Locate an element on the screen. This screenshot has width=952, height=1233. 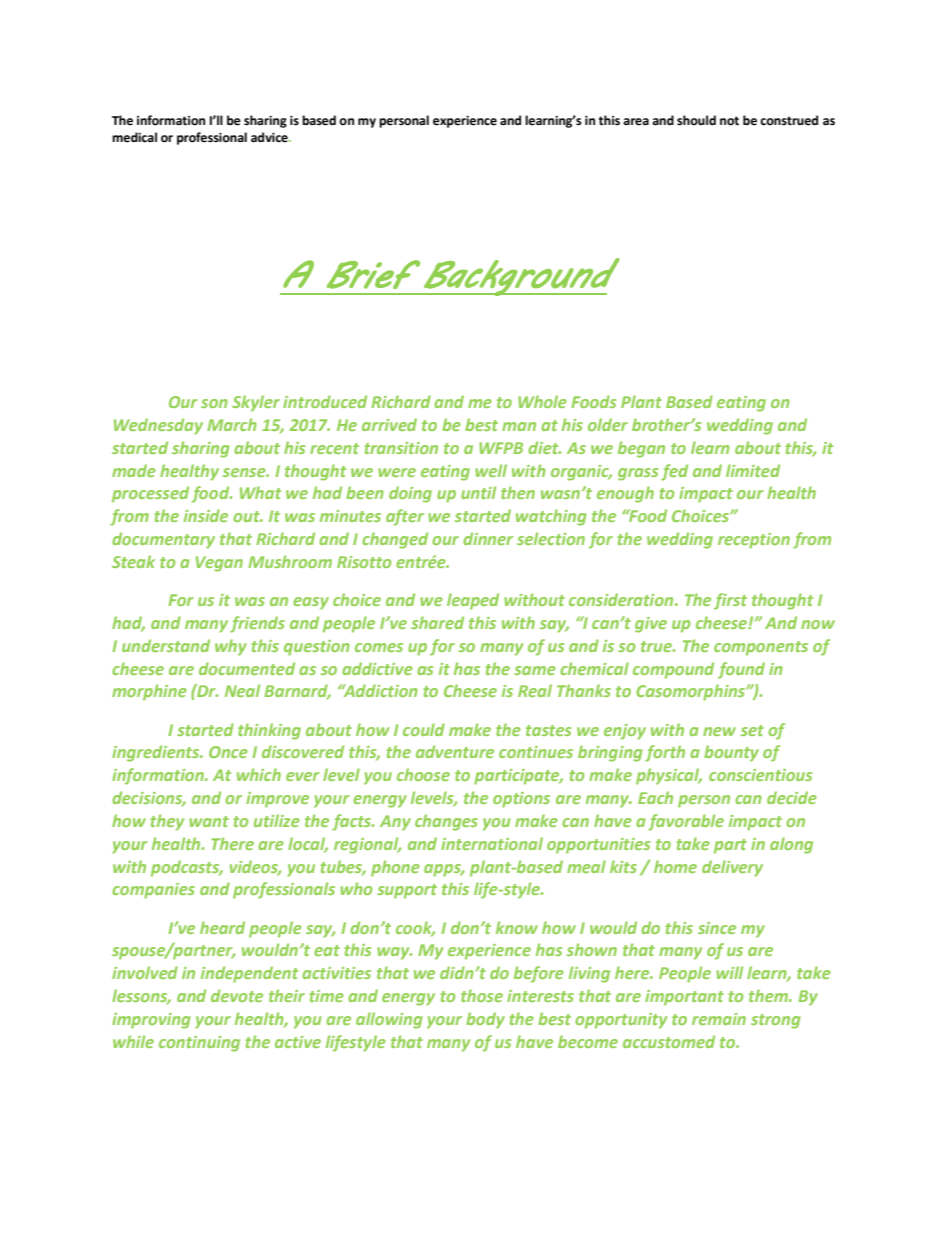
body is located at coordinates (485, 1020).
